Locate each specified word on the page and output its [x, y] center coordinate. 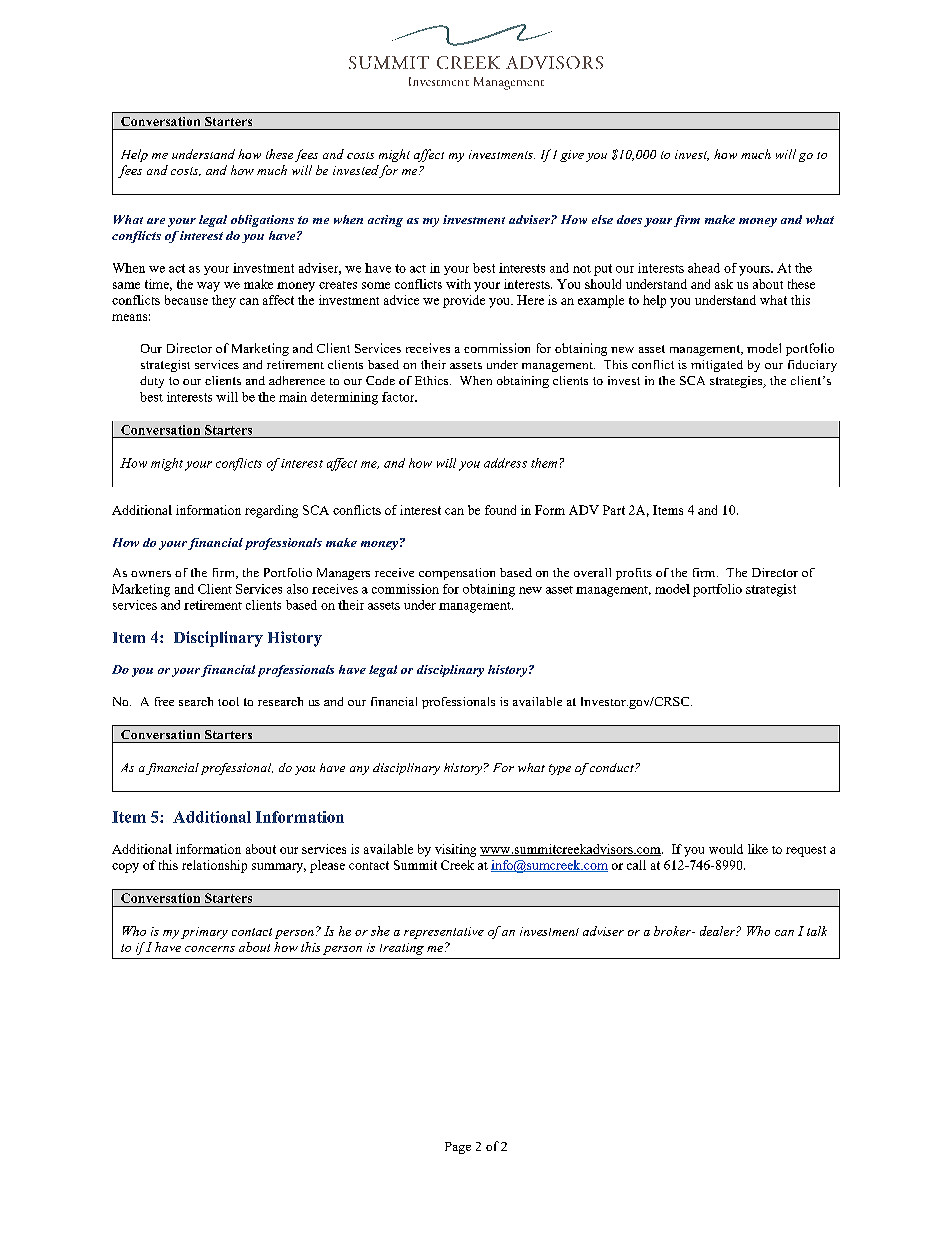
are [156, 221]
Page [458, 1148]
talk [817, 931]
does [629, 219]
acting [385, 221]
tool [228, 701]
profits [634, 574]
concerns [210, 949]
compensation [457, 574]
